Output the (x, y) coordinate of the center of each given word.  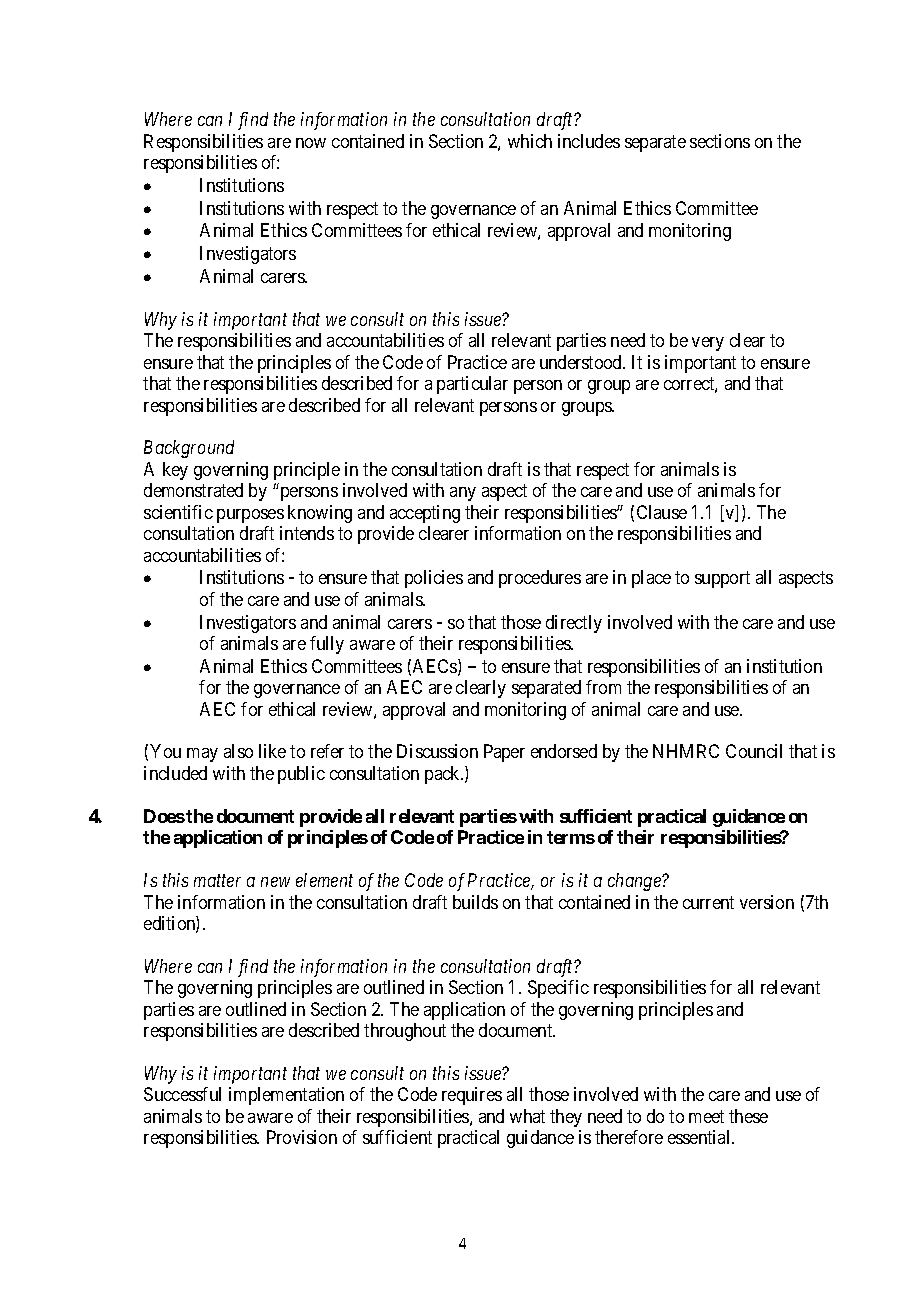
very (708, 344)
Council (754, 751)
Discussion (437, 751)
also (238, 751)
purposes (250, 516)
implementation (286, 1096)
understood (582, 362)
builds (475, 902)
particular (472, 385)
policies (434, 579)
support (722, 580)
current (708, 902)
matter (217, 881)
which (530, 141)
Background (189, 449)
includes (589, 141)
